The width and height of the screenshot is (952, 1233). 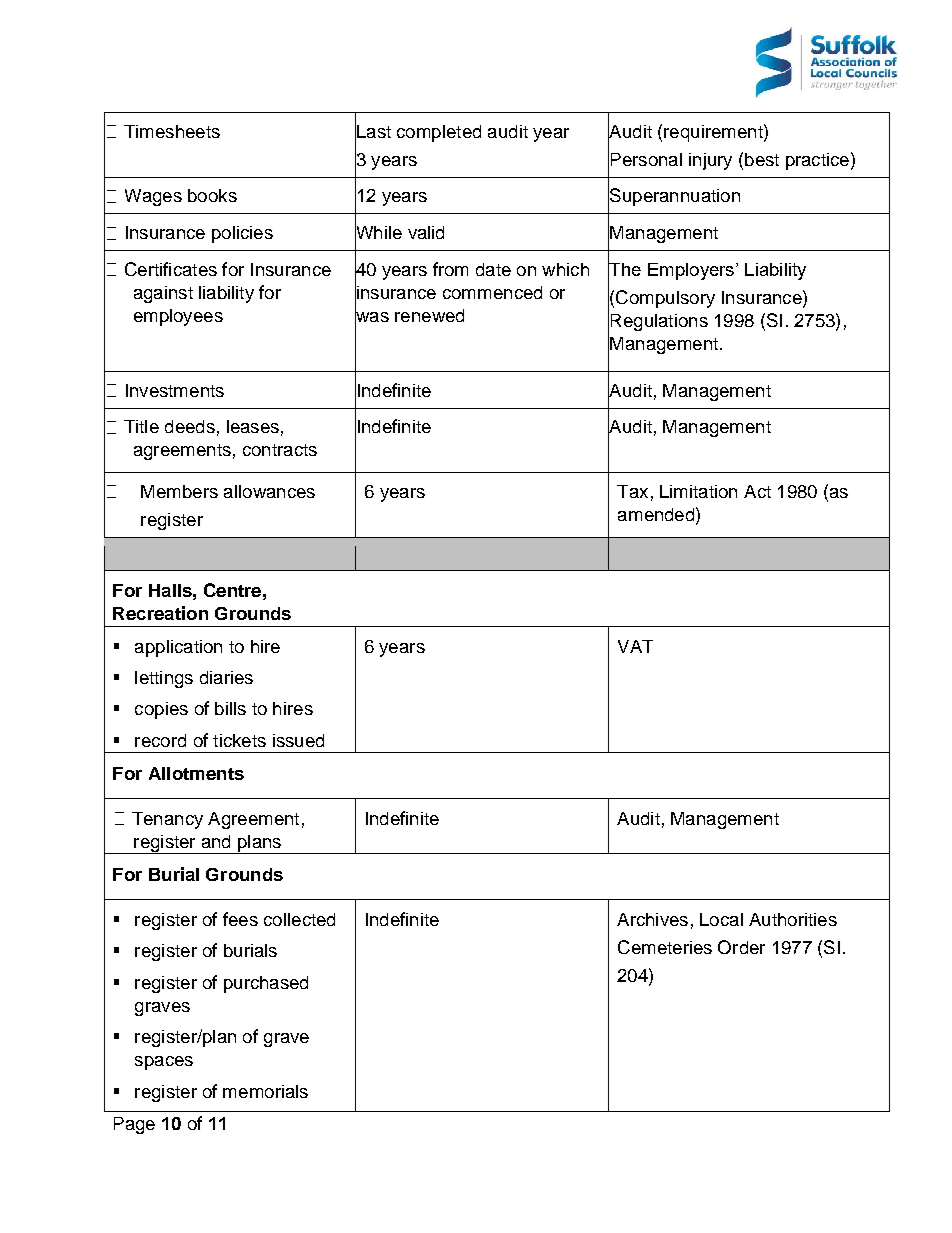 What do you see at coordinates (298, 740) in the screenshot?
I see `issued` at bounding box center [298, 740].
